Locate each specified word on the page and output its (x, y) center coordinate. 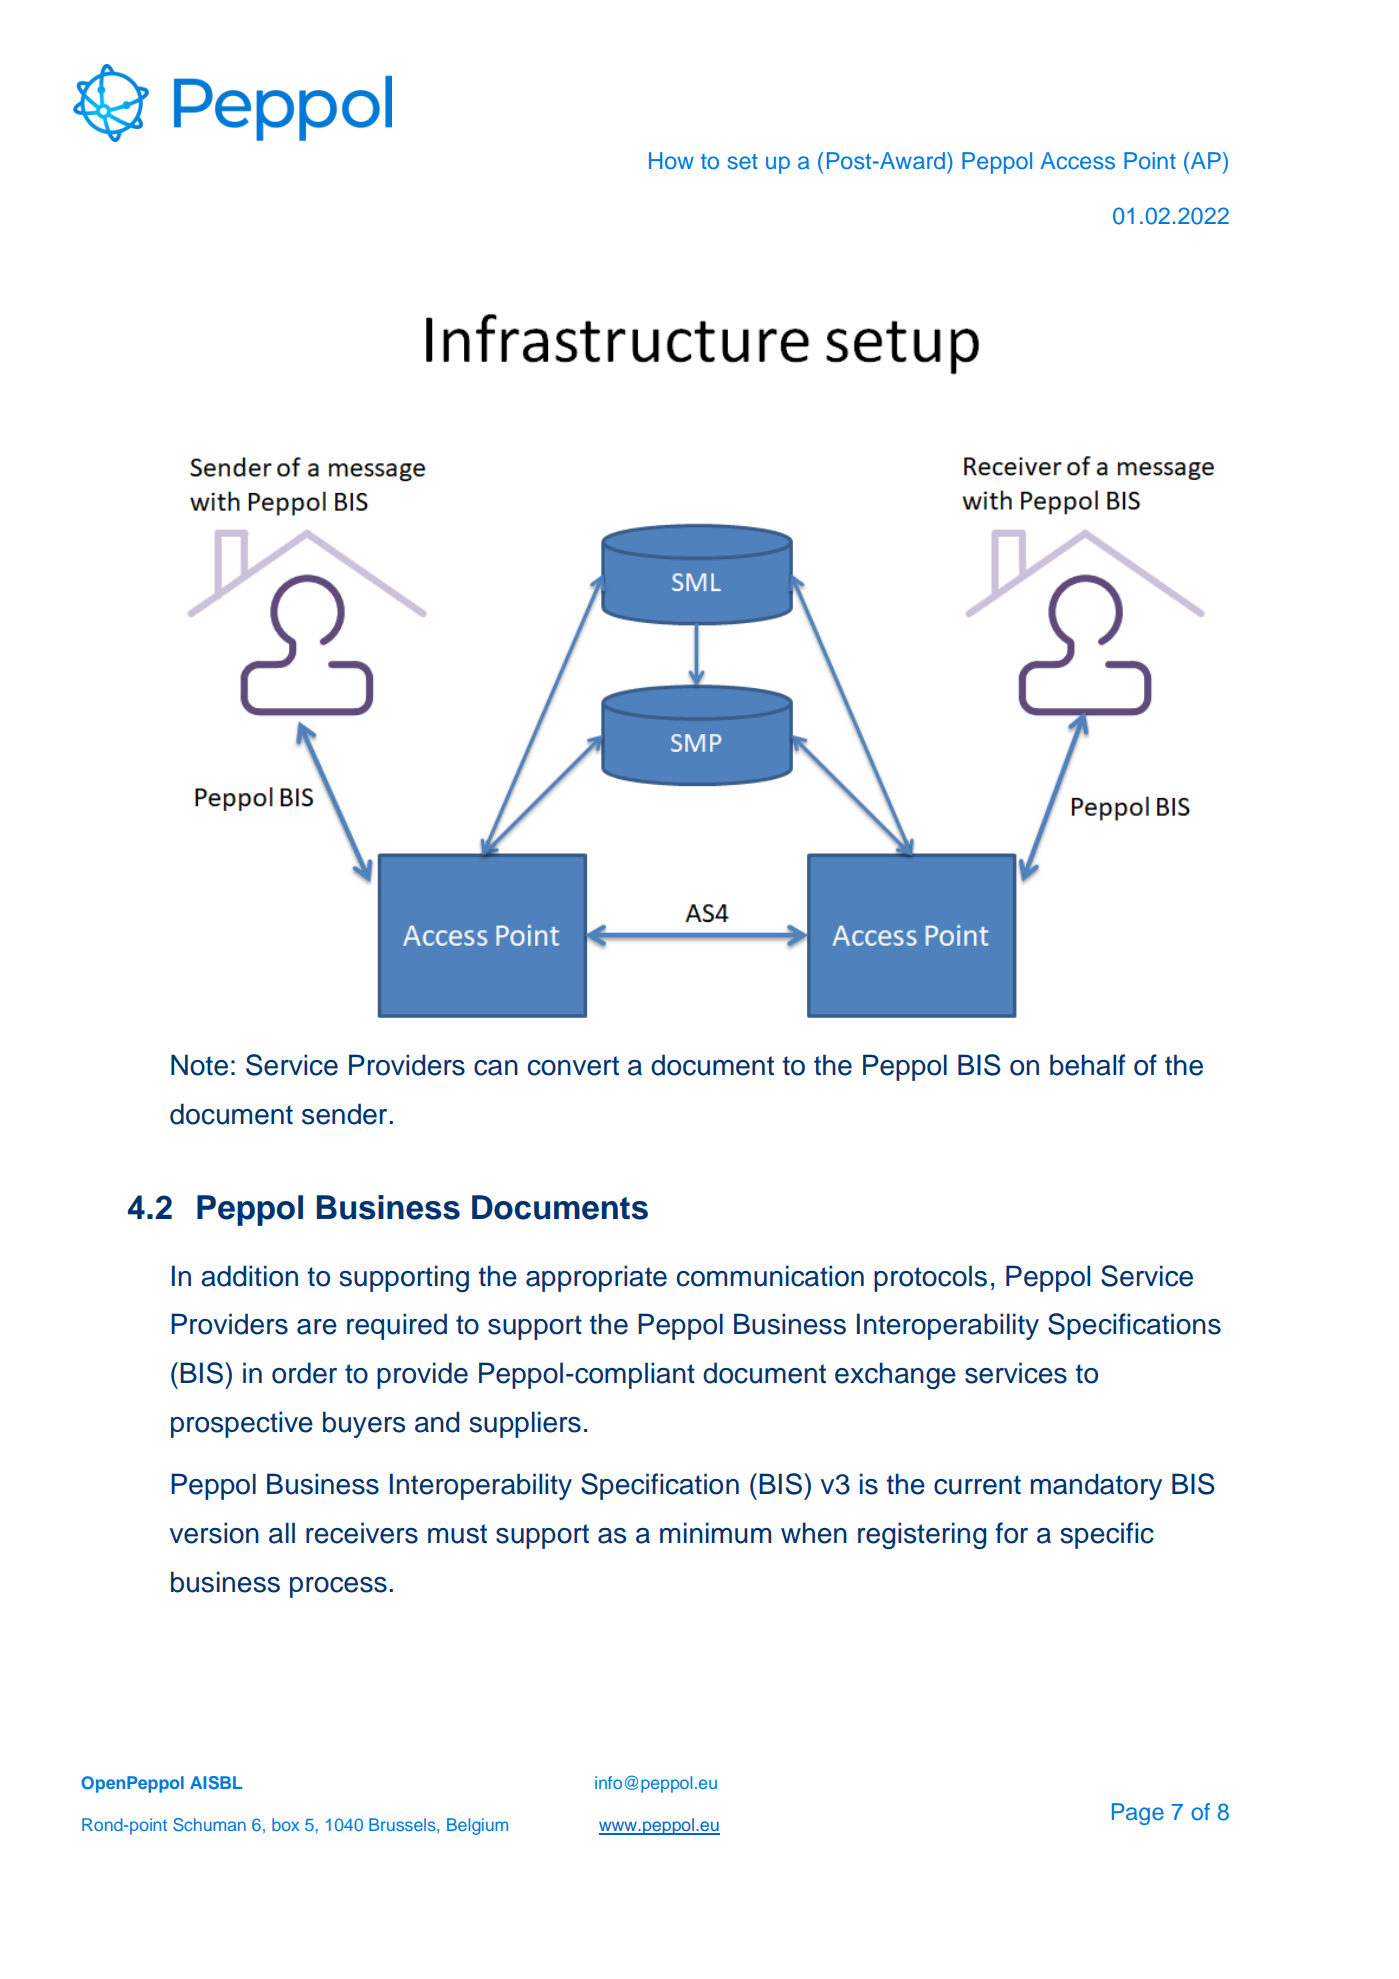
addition (249, 1276)
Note (199, 1065)
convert (573, 1066)
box (285, 1824)
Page (1138, 1814)
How (671, 160)
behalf (1087, 1065)
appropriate (596, 1278)
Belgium (477, 1826)
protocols (930, 1278)
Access (1077, 161)
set (743, 162)
